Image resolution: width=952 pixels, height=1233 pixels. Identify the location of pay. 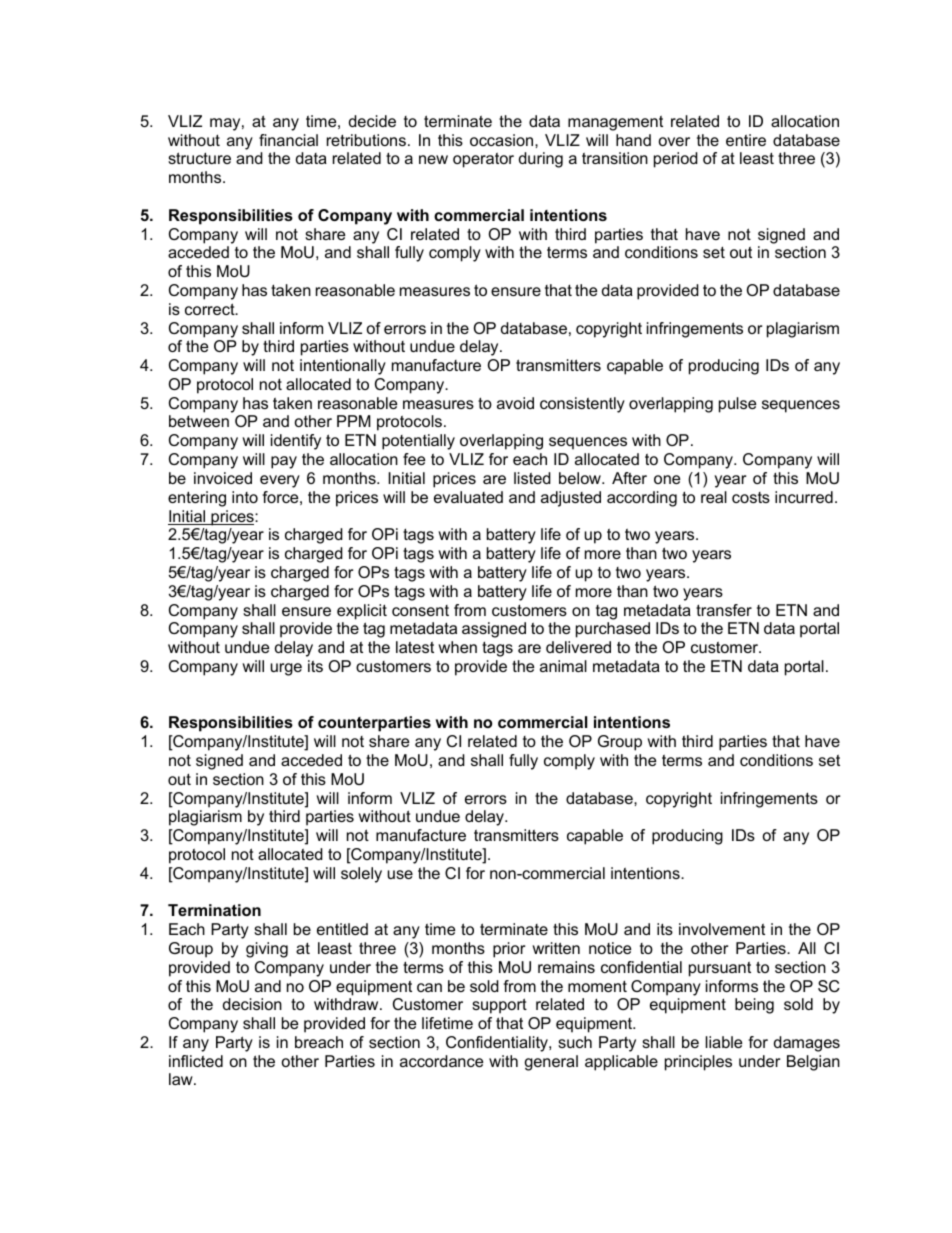
(284, 462).
